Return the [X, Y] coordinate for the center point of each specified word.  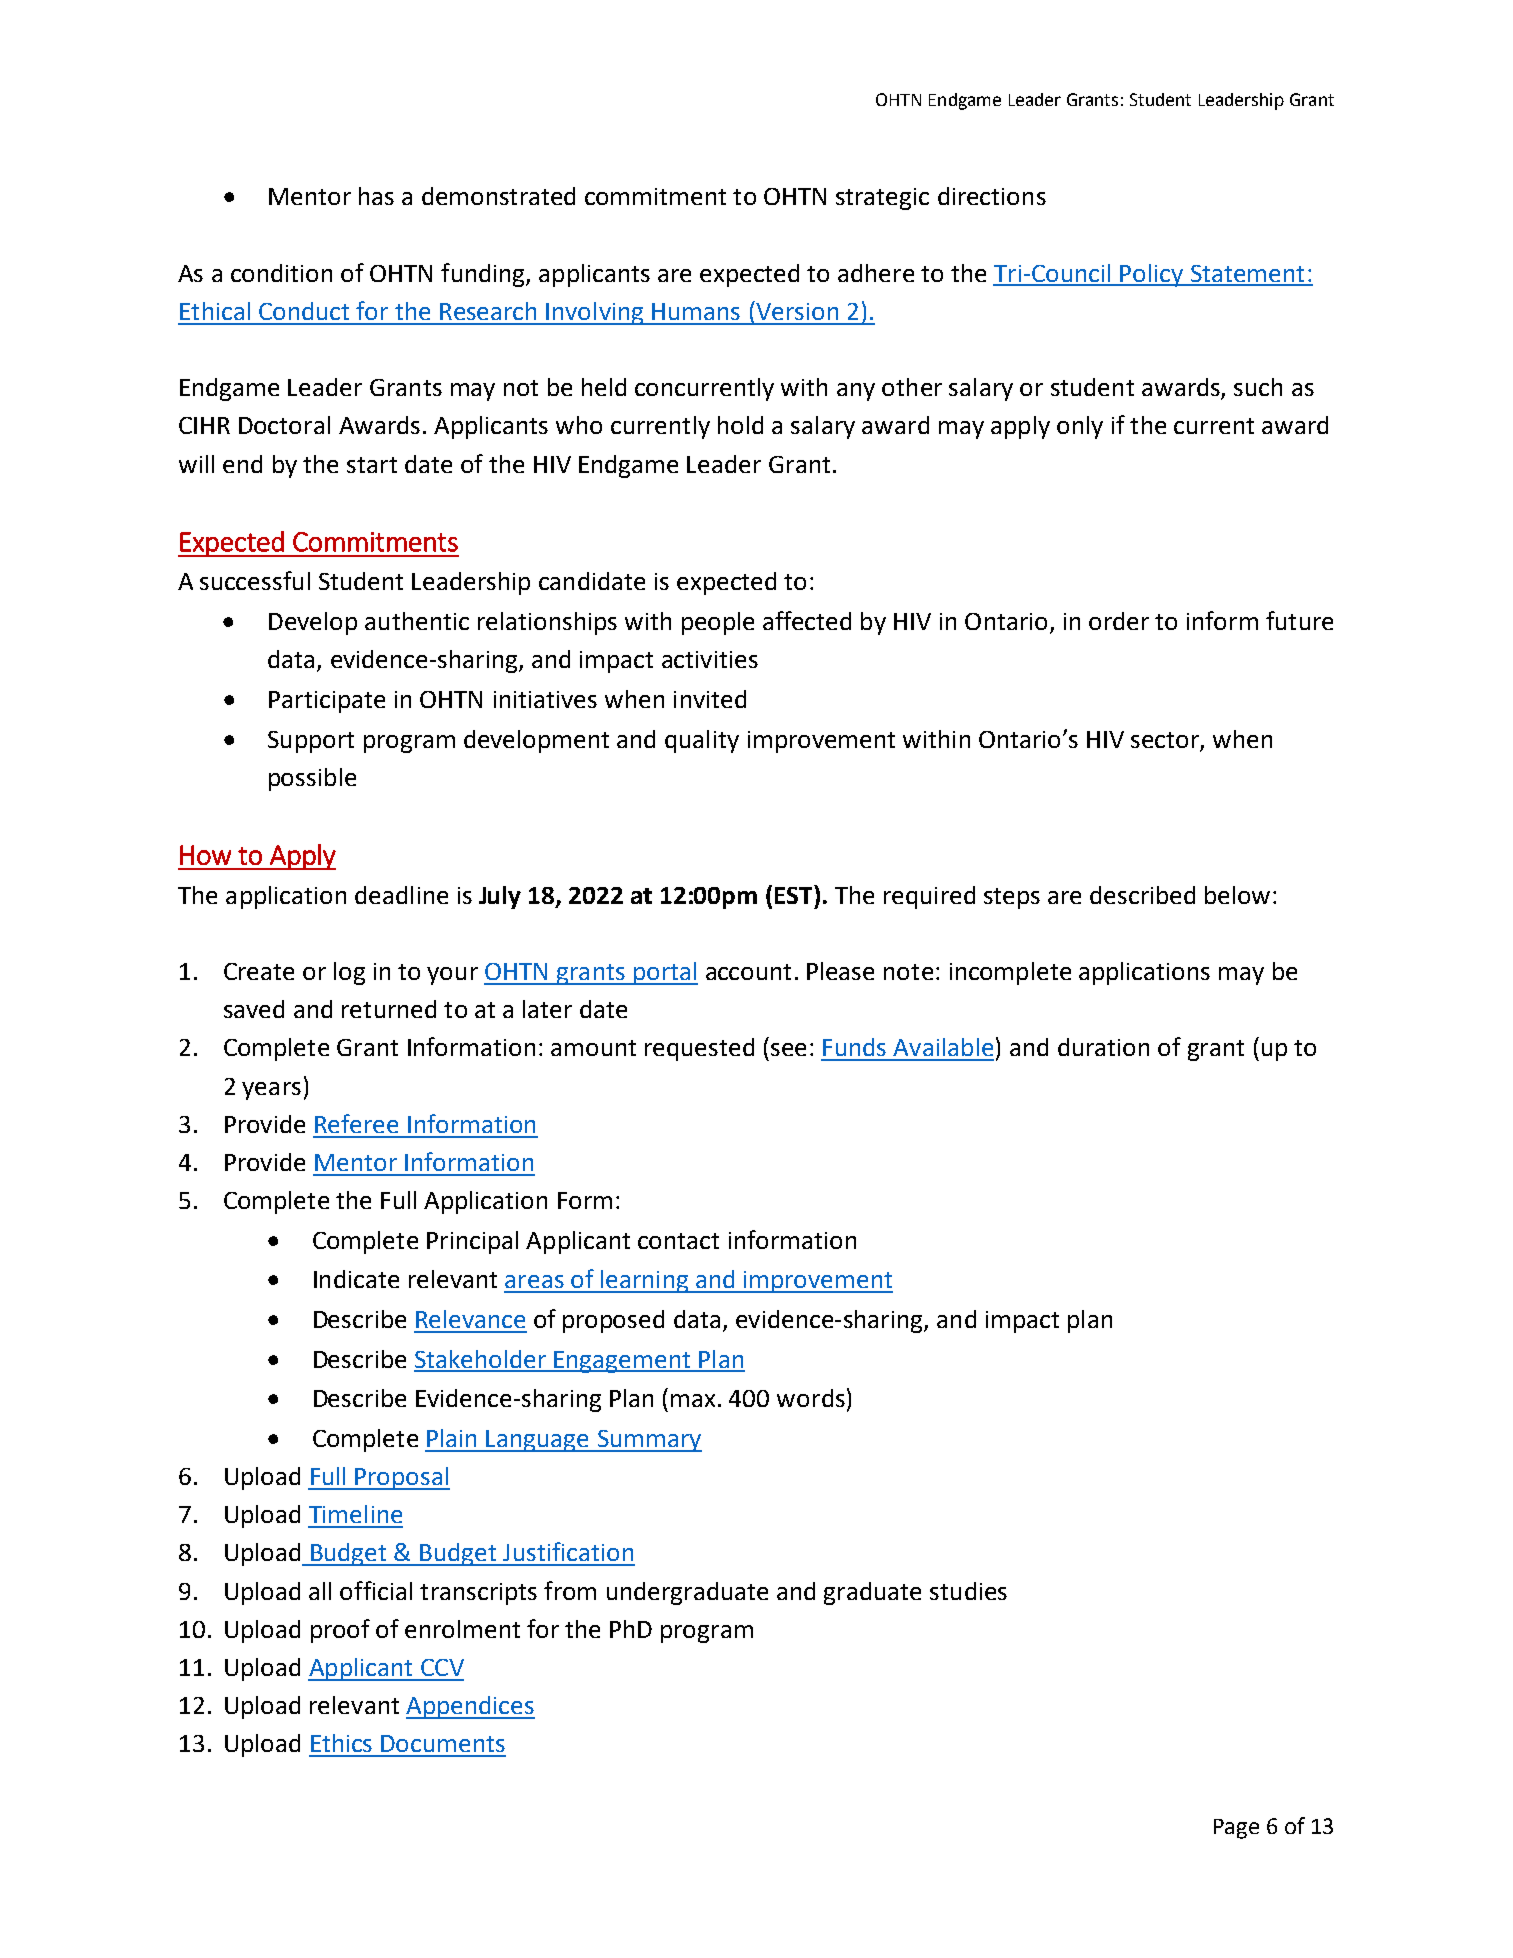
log [349, 973]
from [570, 1590]
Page [1236, 1829]
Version [796, 310]
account [748, 972]
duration [1103, 1047]
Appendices [470, 1707]
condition [281, 273]
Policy [1152, 275]
